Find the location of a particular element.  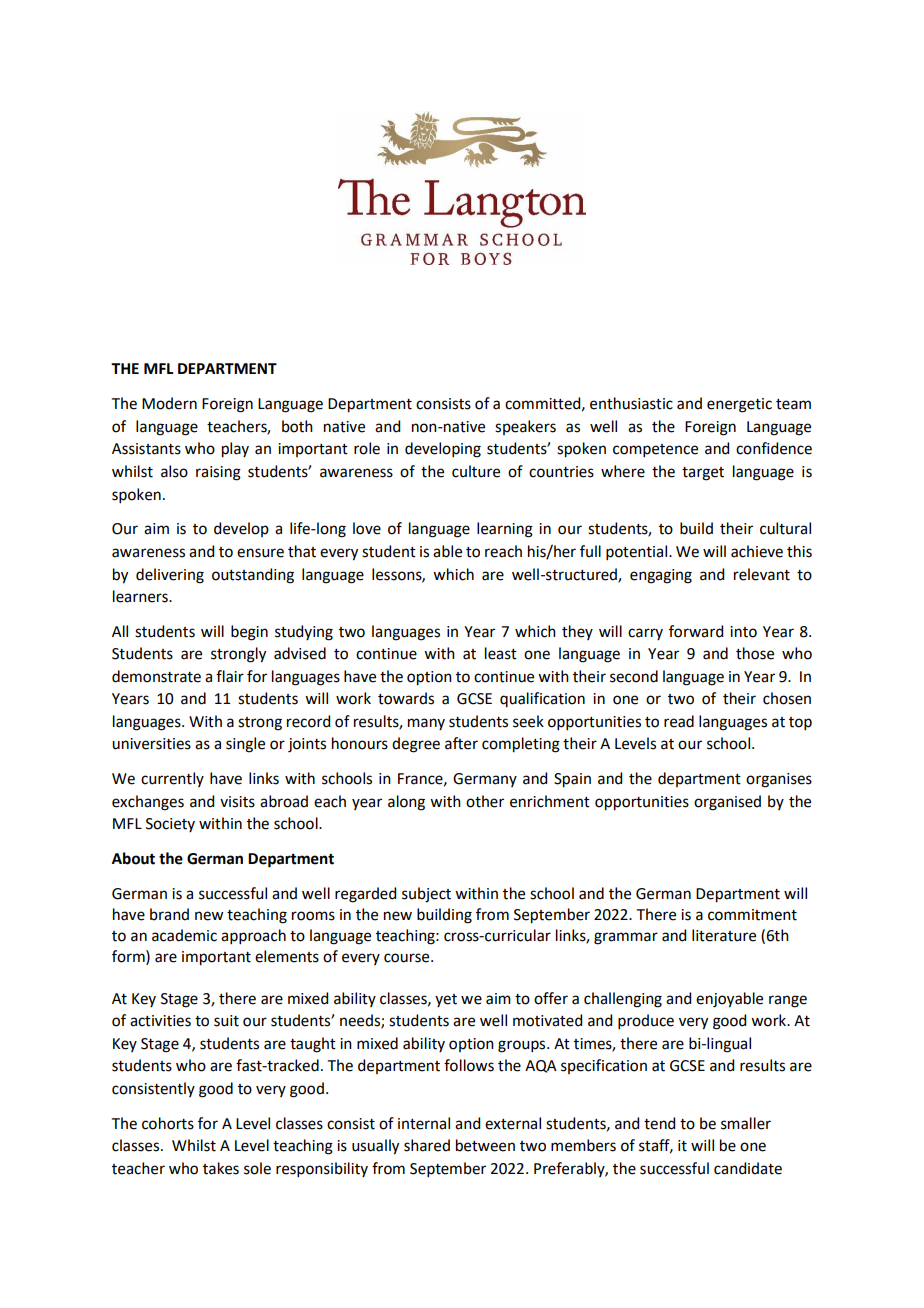

read is located at coordinates (679, 721).
